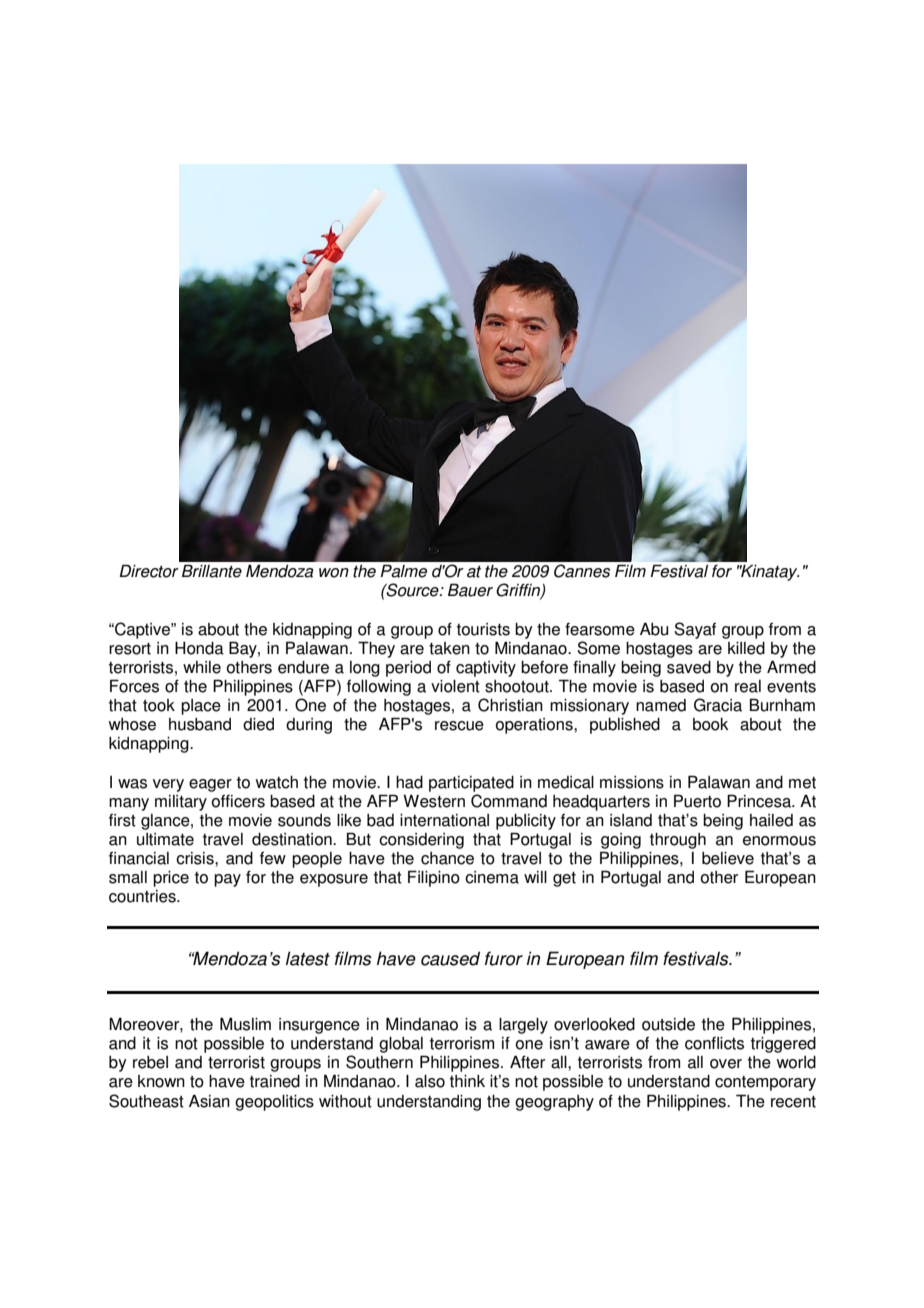  What do you see at coordinates (654, 629) in the page?
I see `Abu` at bounding box center [654, 629].
